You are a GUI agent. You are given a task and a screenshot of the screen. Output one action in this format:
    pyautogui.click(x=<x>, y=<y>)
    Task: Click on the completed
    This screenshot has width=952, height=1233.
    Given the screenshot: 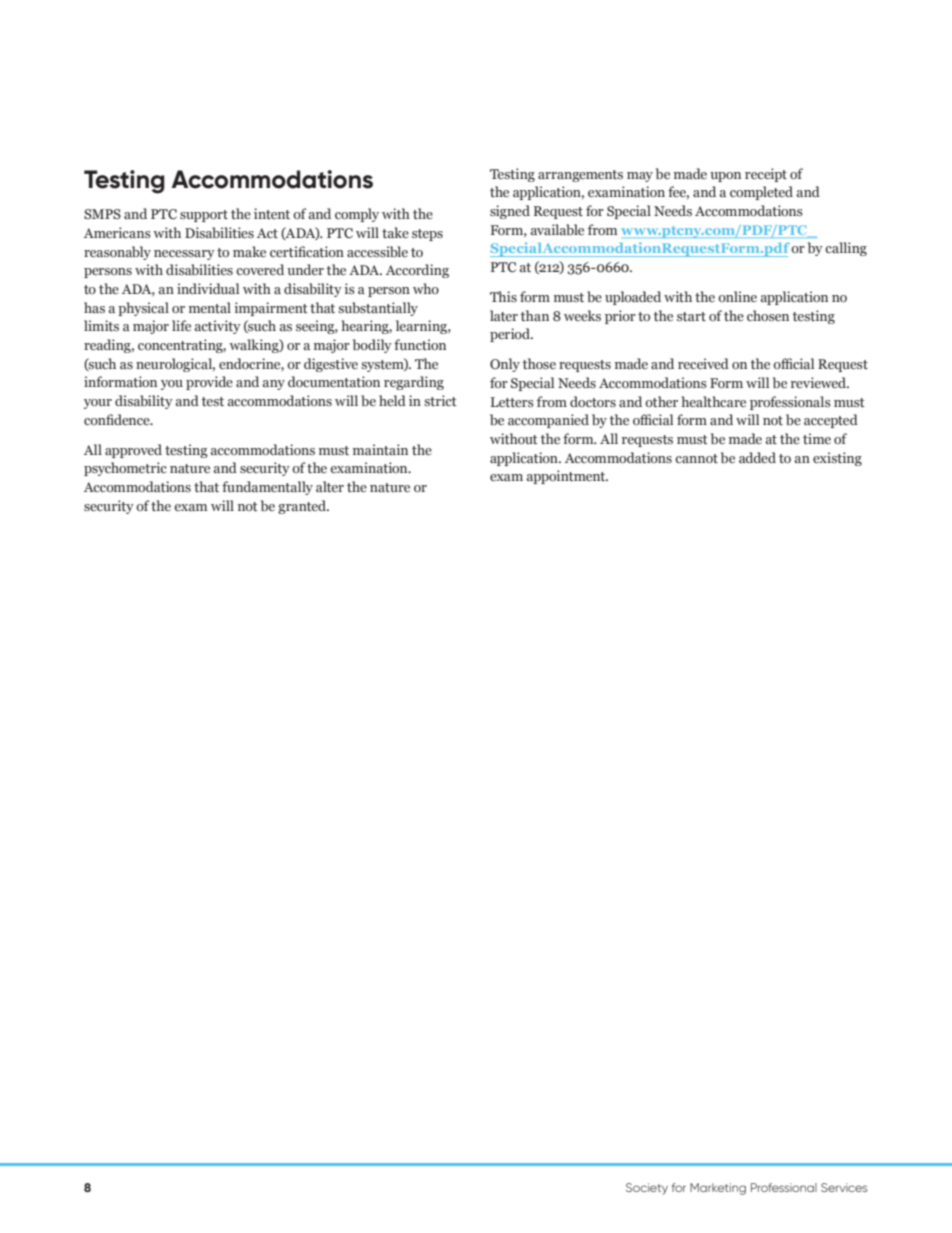 What is the action you would take?
    pyautogui.click(x=761, y=193)
